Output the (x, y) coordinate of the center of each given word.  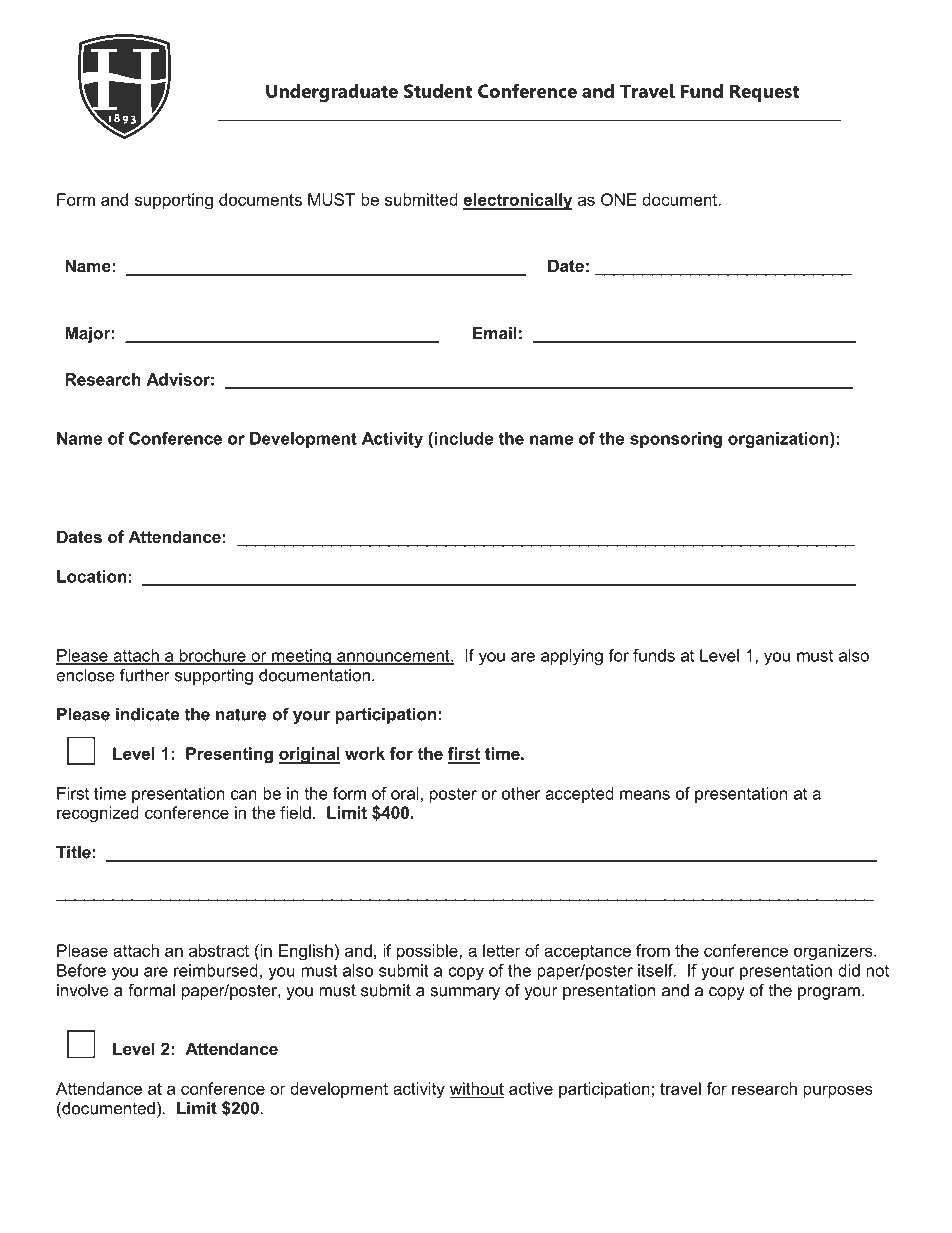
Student (438, 91)
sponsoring (676, 440)
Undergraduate (332, 93)
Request (764, 93)
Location (92, 576)
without (477, 1089)
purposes (838, 1091)
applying (572, 657)
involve (83, 990)
